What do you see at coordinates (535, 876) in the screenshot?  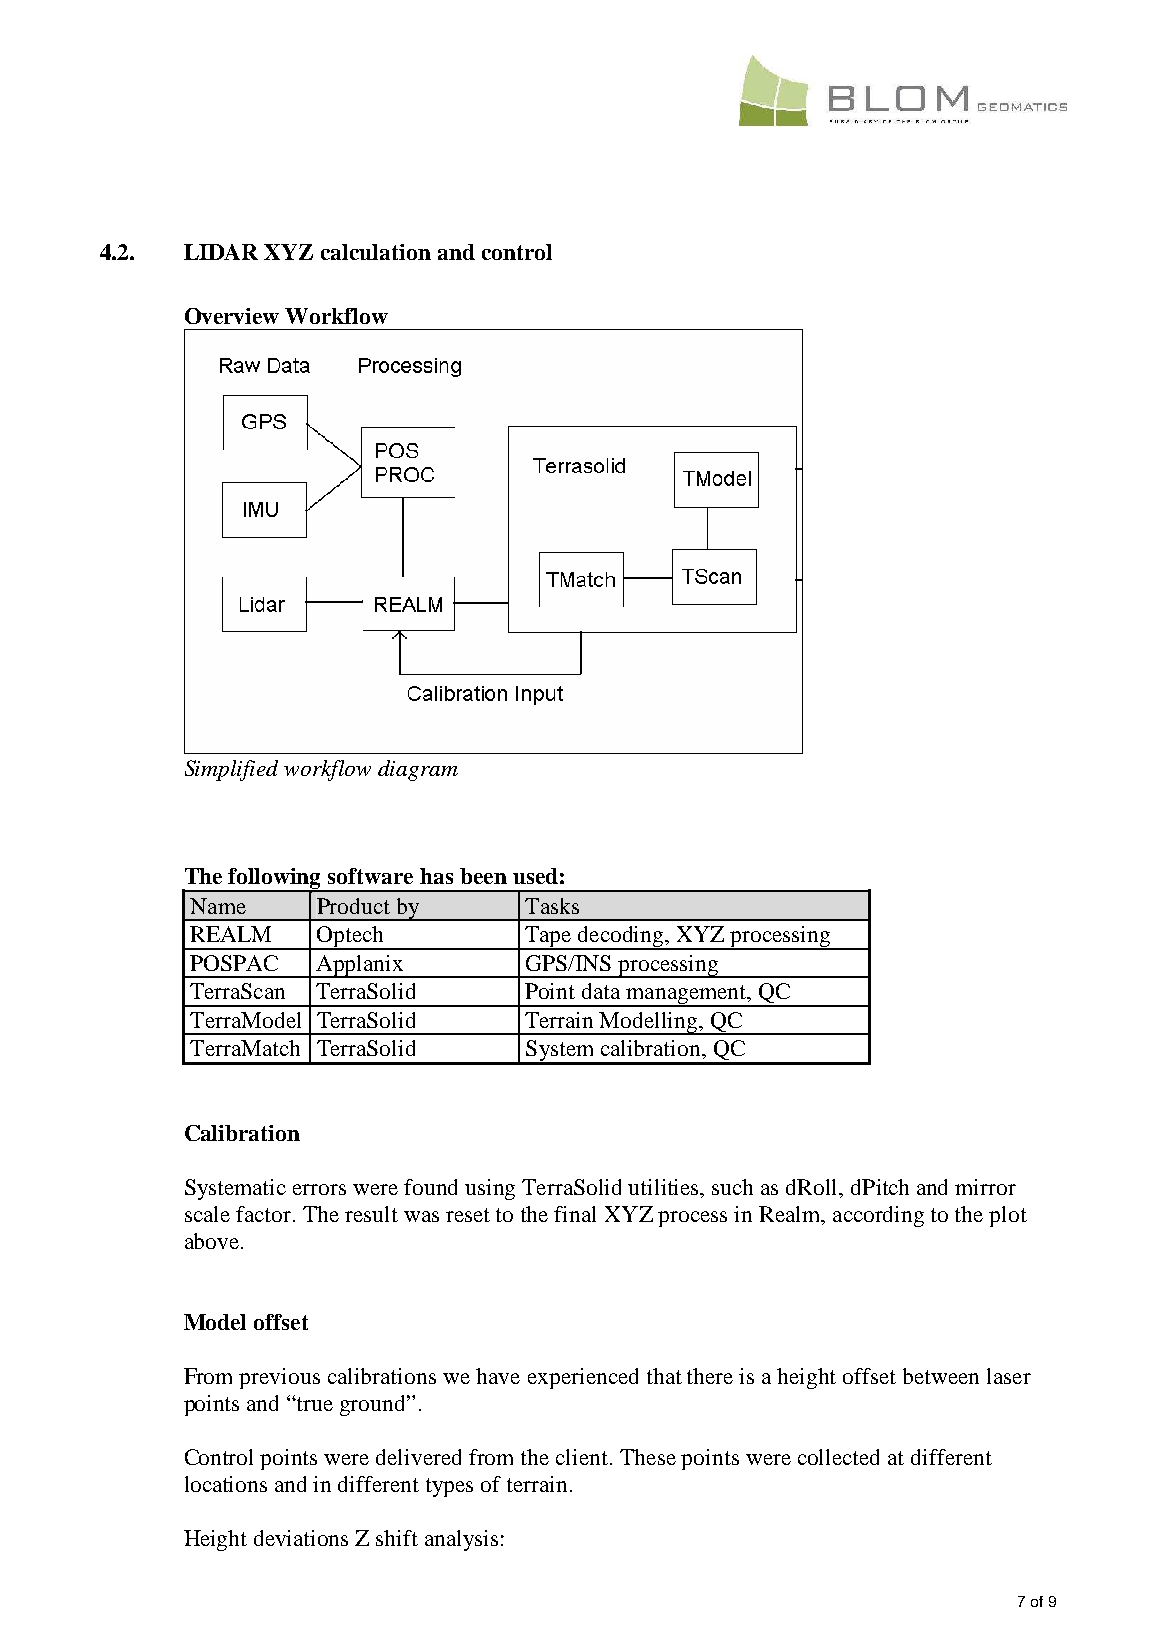 I see `used` at bounding box center [535, 876].
